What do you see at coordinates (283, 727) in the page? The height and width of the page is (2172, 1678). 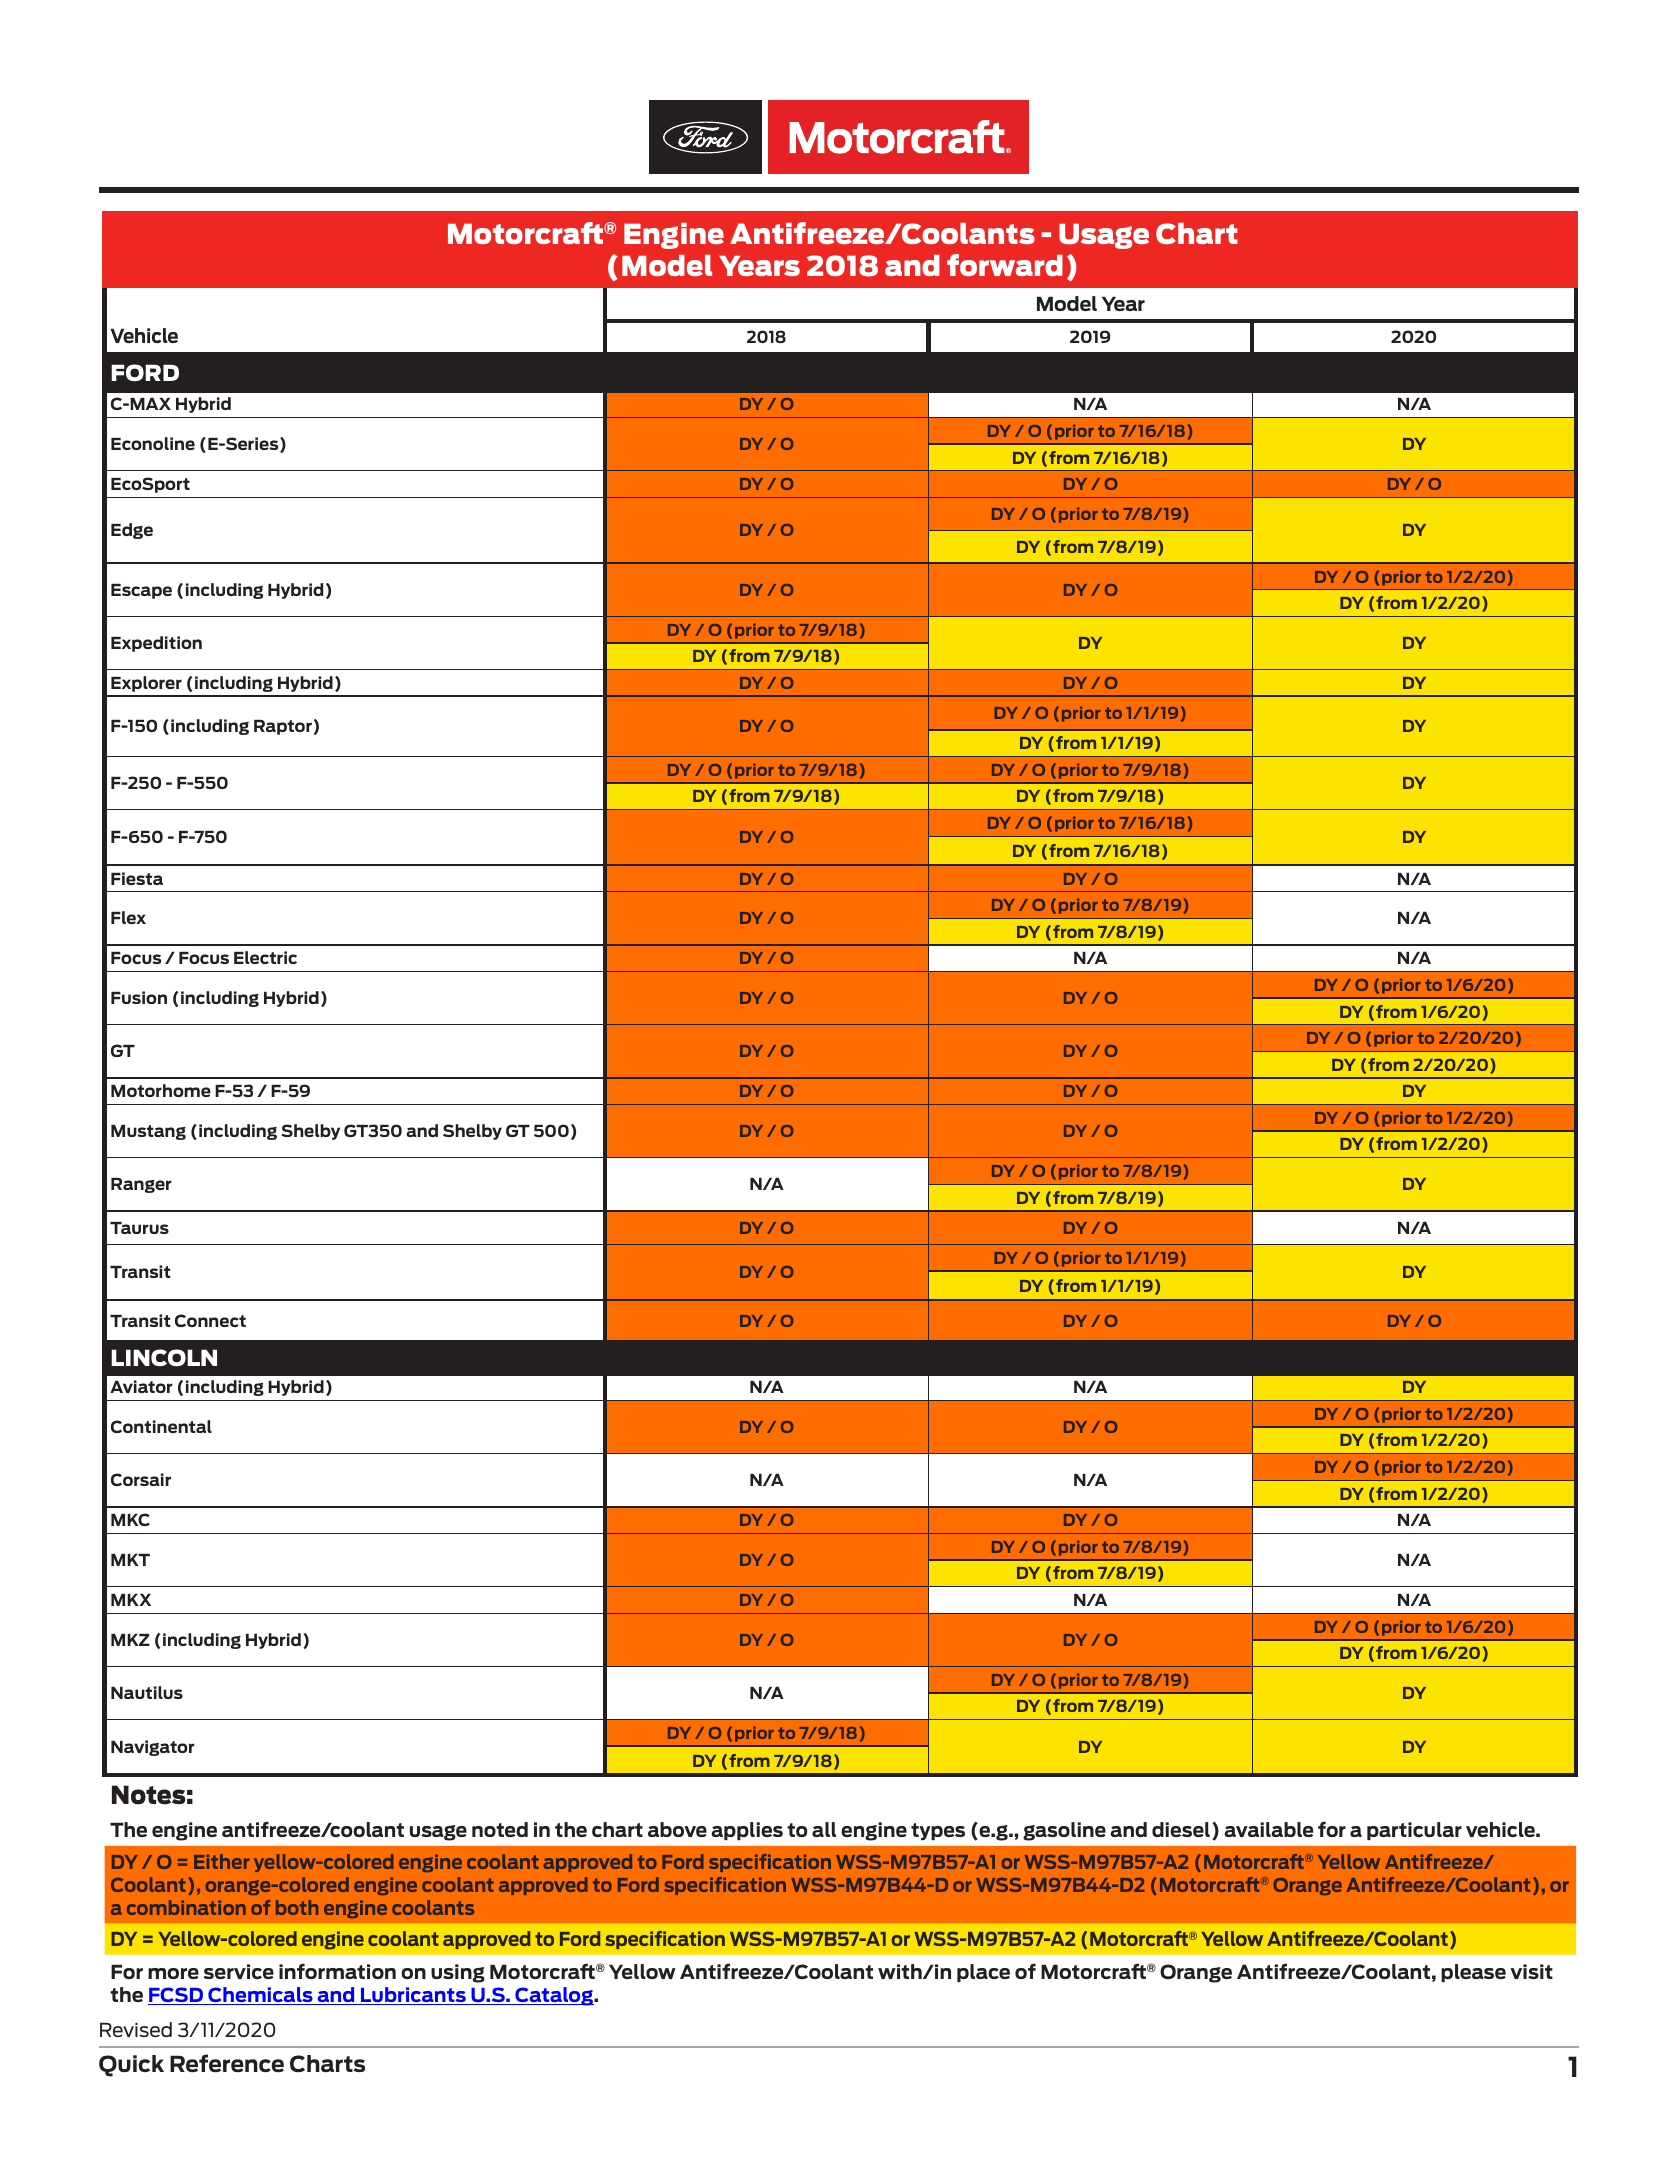 I see `Raptor` at bounding box center [283, 727].
